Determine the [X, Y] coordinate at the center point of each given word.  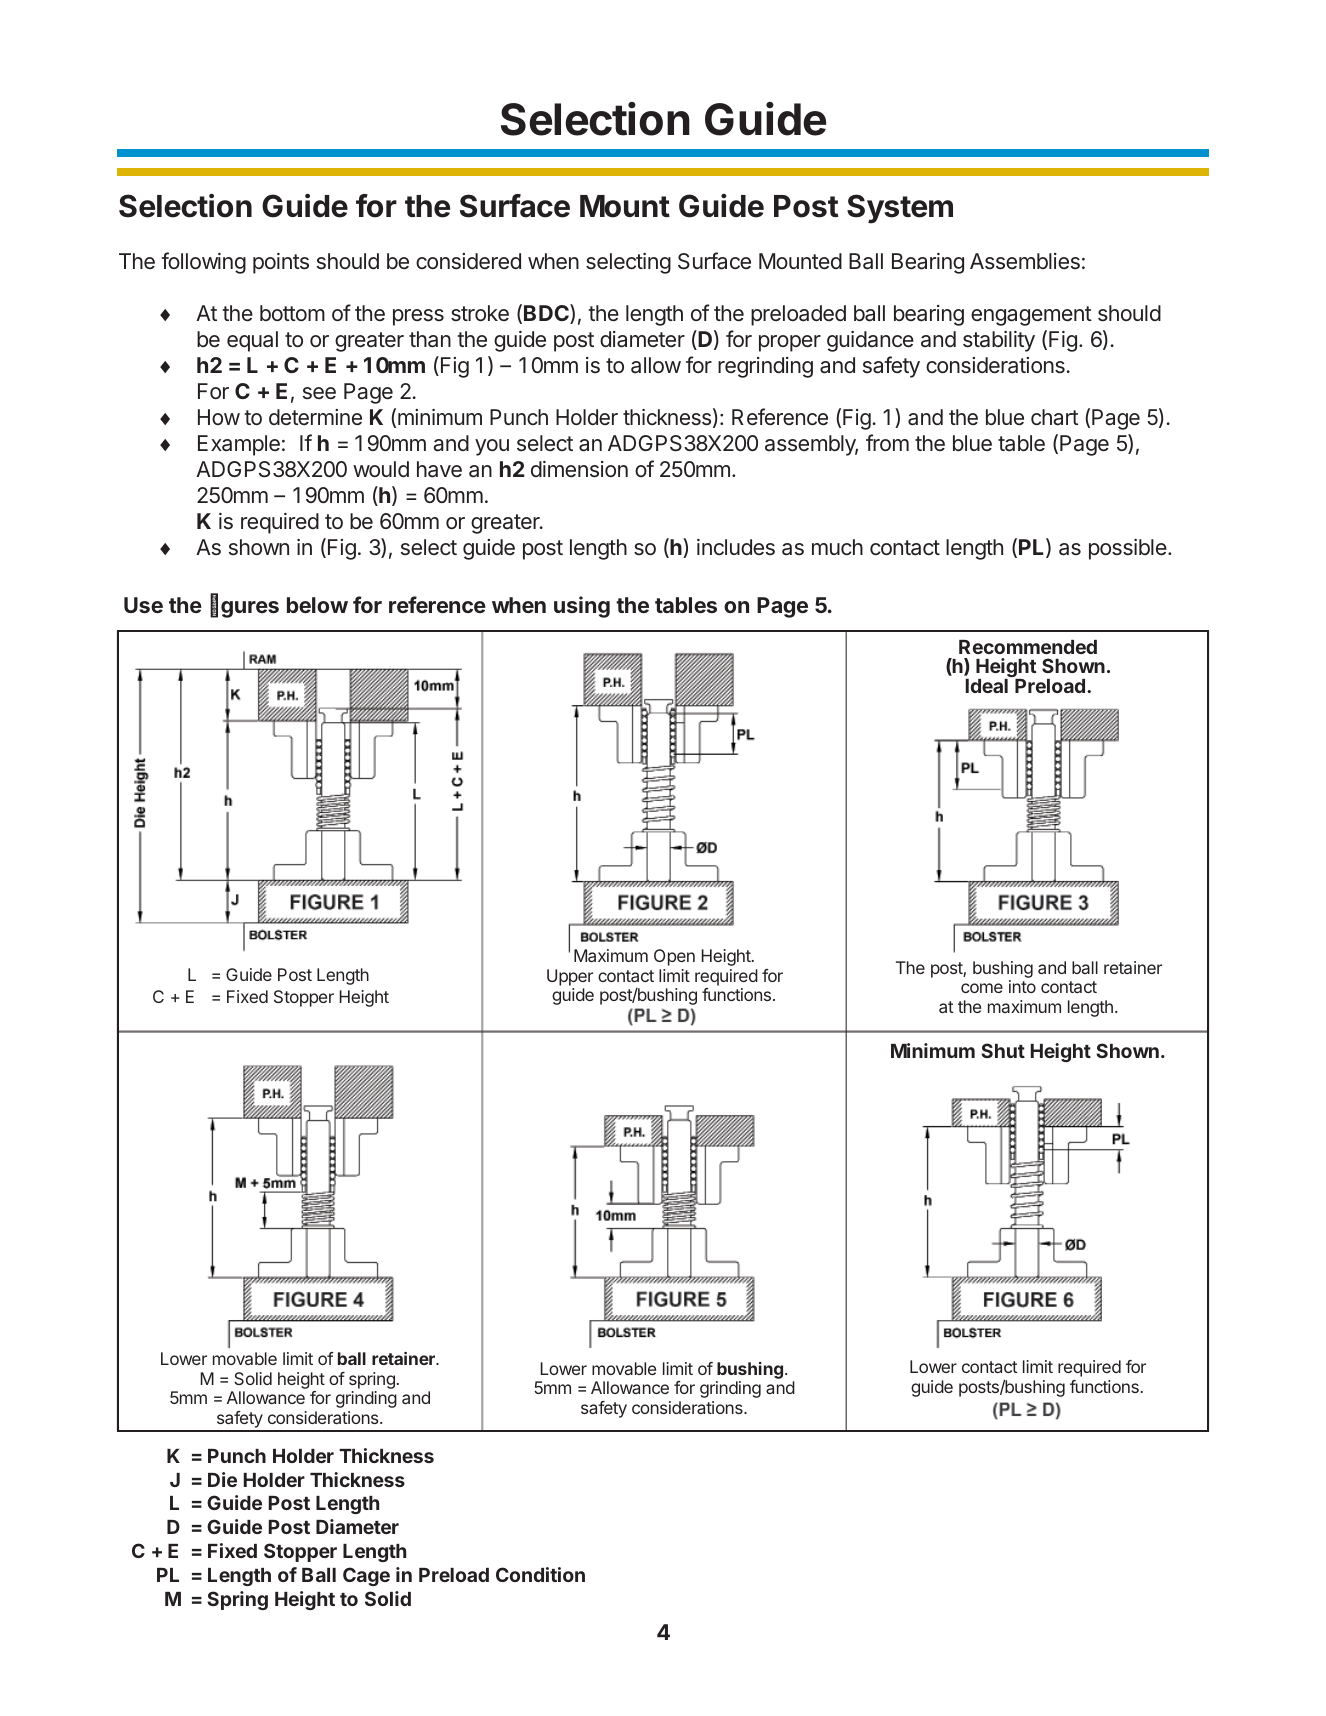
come [982, 988]
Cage [366, 1576]
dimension [579, 469]
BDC [547, 314]
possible [1128, 549]
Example [239, 445]
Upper [570, 977]
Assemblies [1025, 261]
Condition [540, 1574]
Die [222, 1479]
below [317, 605]
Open [674, 957]
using [582, 607]
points [281, 263]
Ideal [986, 686]
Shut [1003, 1050]
